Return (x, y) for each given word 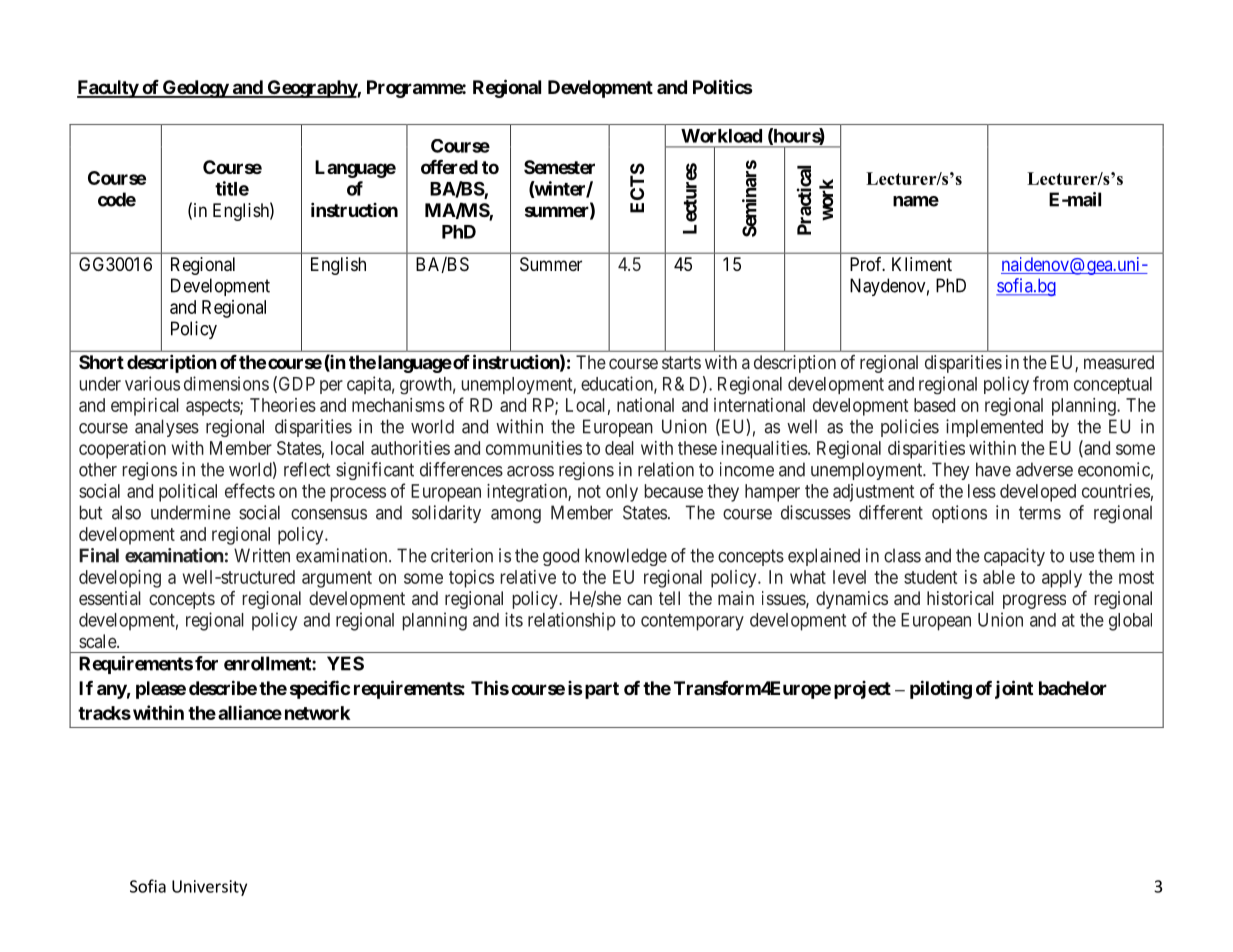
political (188, 493)
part (600, 690)
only (622, 493)
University (209, 888)
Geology (195, 89)
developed (1038, 493)
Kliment (922, 264)
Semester (559, 167)
